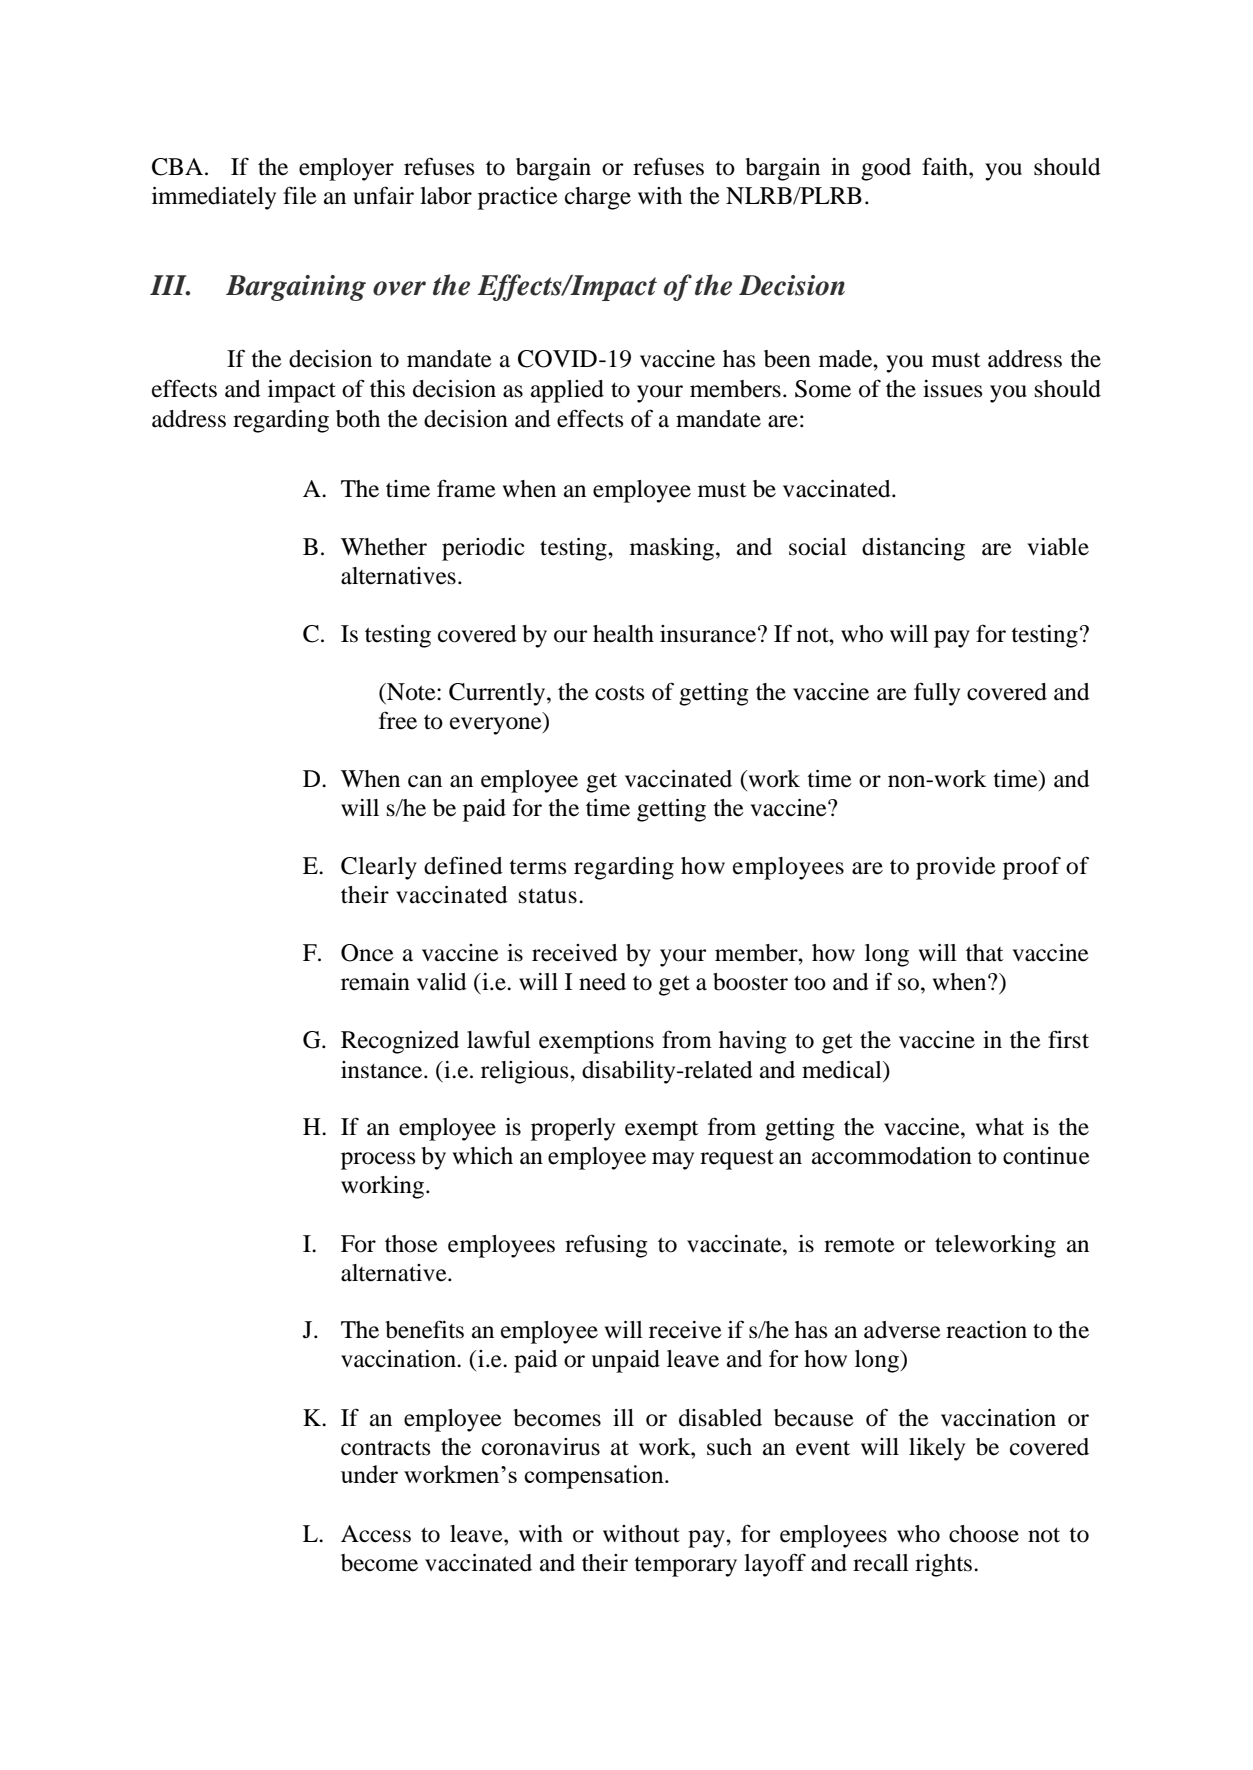 This page has width=1253, height=1770. Describe the element at coordinates (956, 868) in the page. I see `provide` at that location.
